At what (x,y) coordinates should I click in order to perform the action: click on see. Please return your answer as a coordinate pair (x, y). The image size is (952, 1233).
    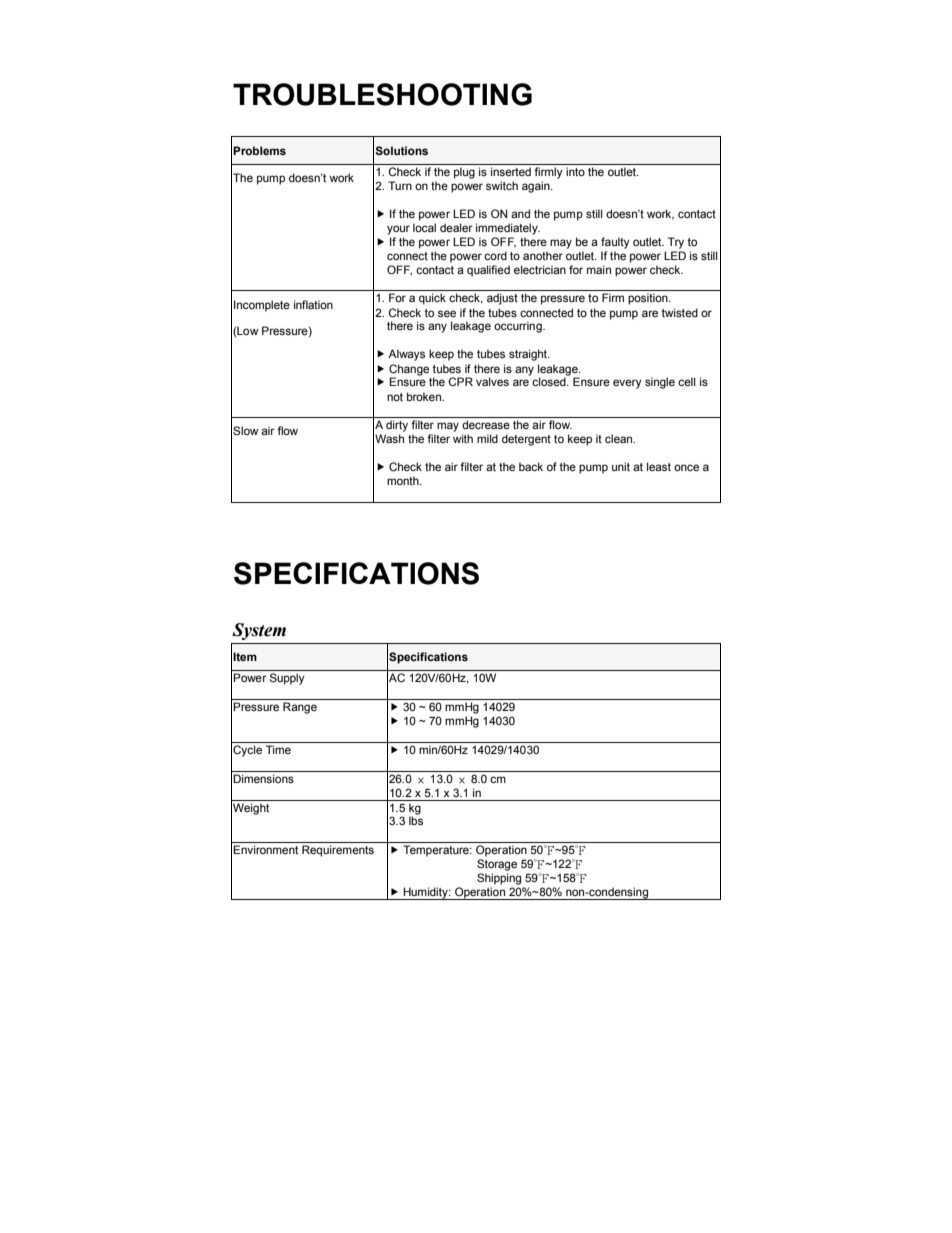
    Looking at the image, I should click on (447, 313).
